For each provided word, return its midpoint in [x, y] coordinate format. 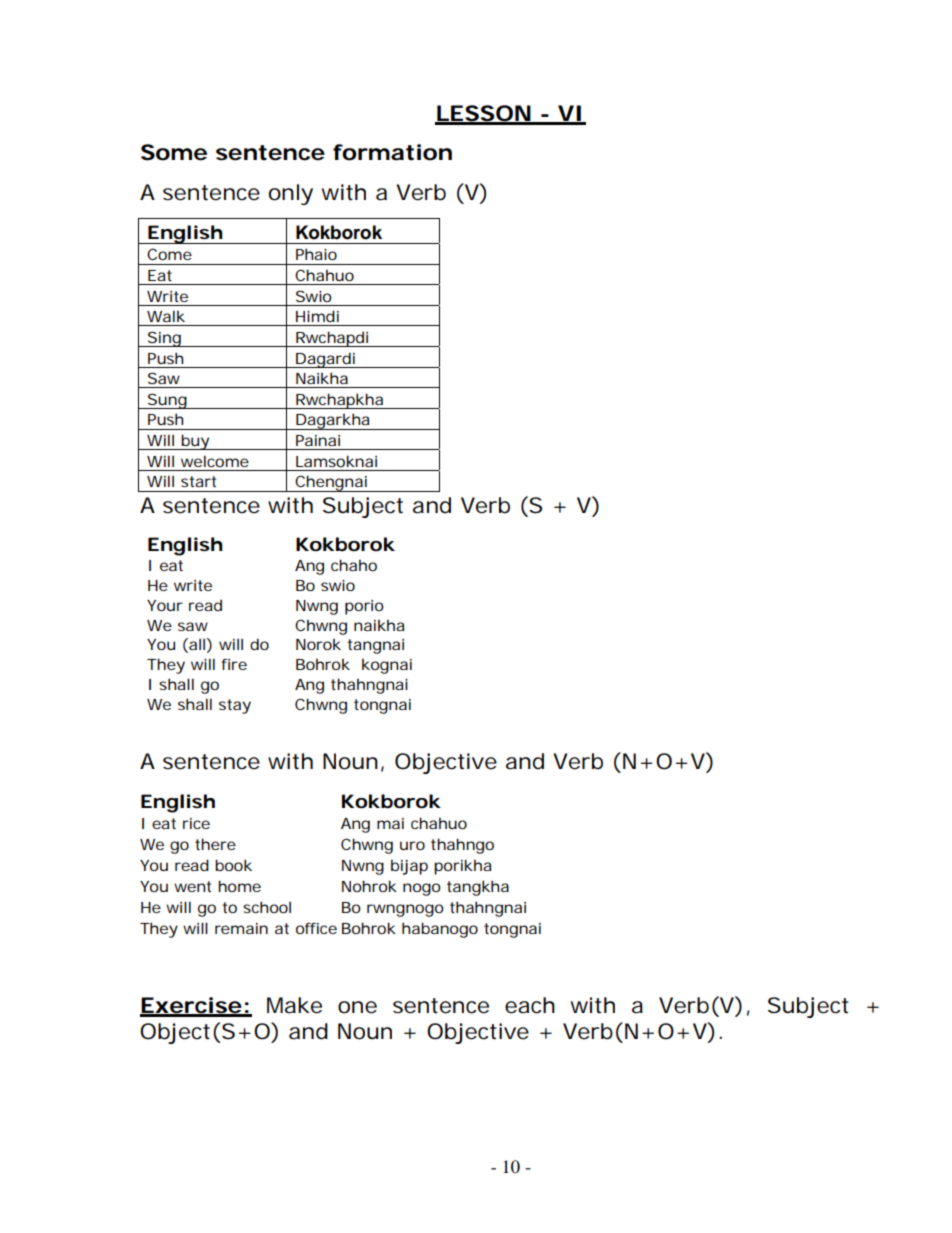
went [192, 886]
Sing [163, 339]
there [215, 844]
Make [294, 1005]
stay [235, 706]
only [291, 194]
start [198, 481]
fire [234, 664]
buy [194, 442]
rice [196, 823]
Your [165, 605]
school [267, 907]
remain [241, 928]
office [316, 928]
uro [412, 845]
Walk [166, 316]
